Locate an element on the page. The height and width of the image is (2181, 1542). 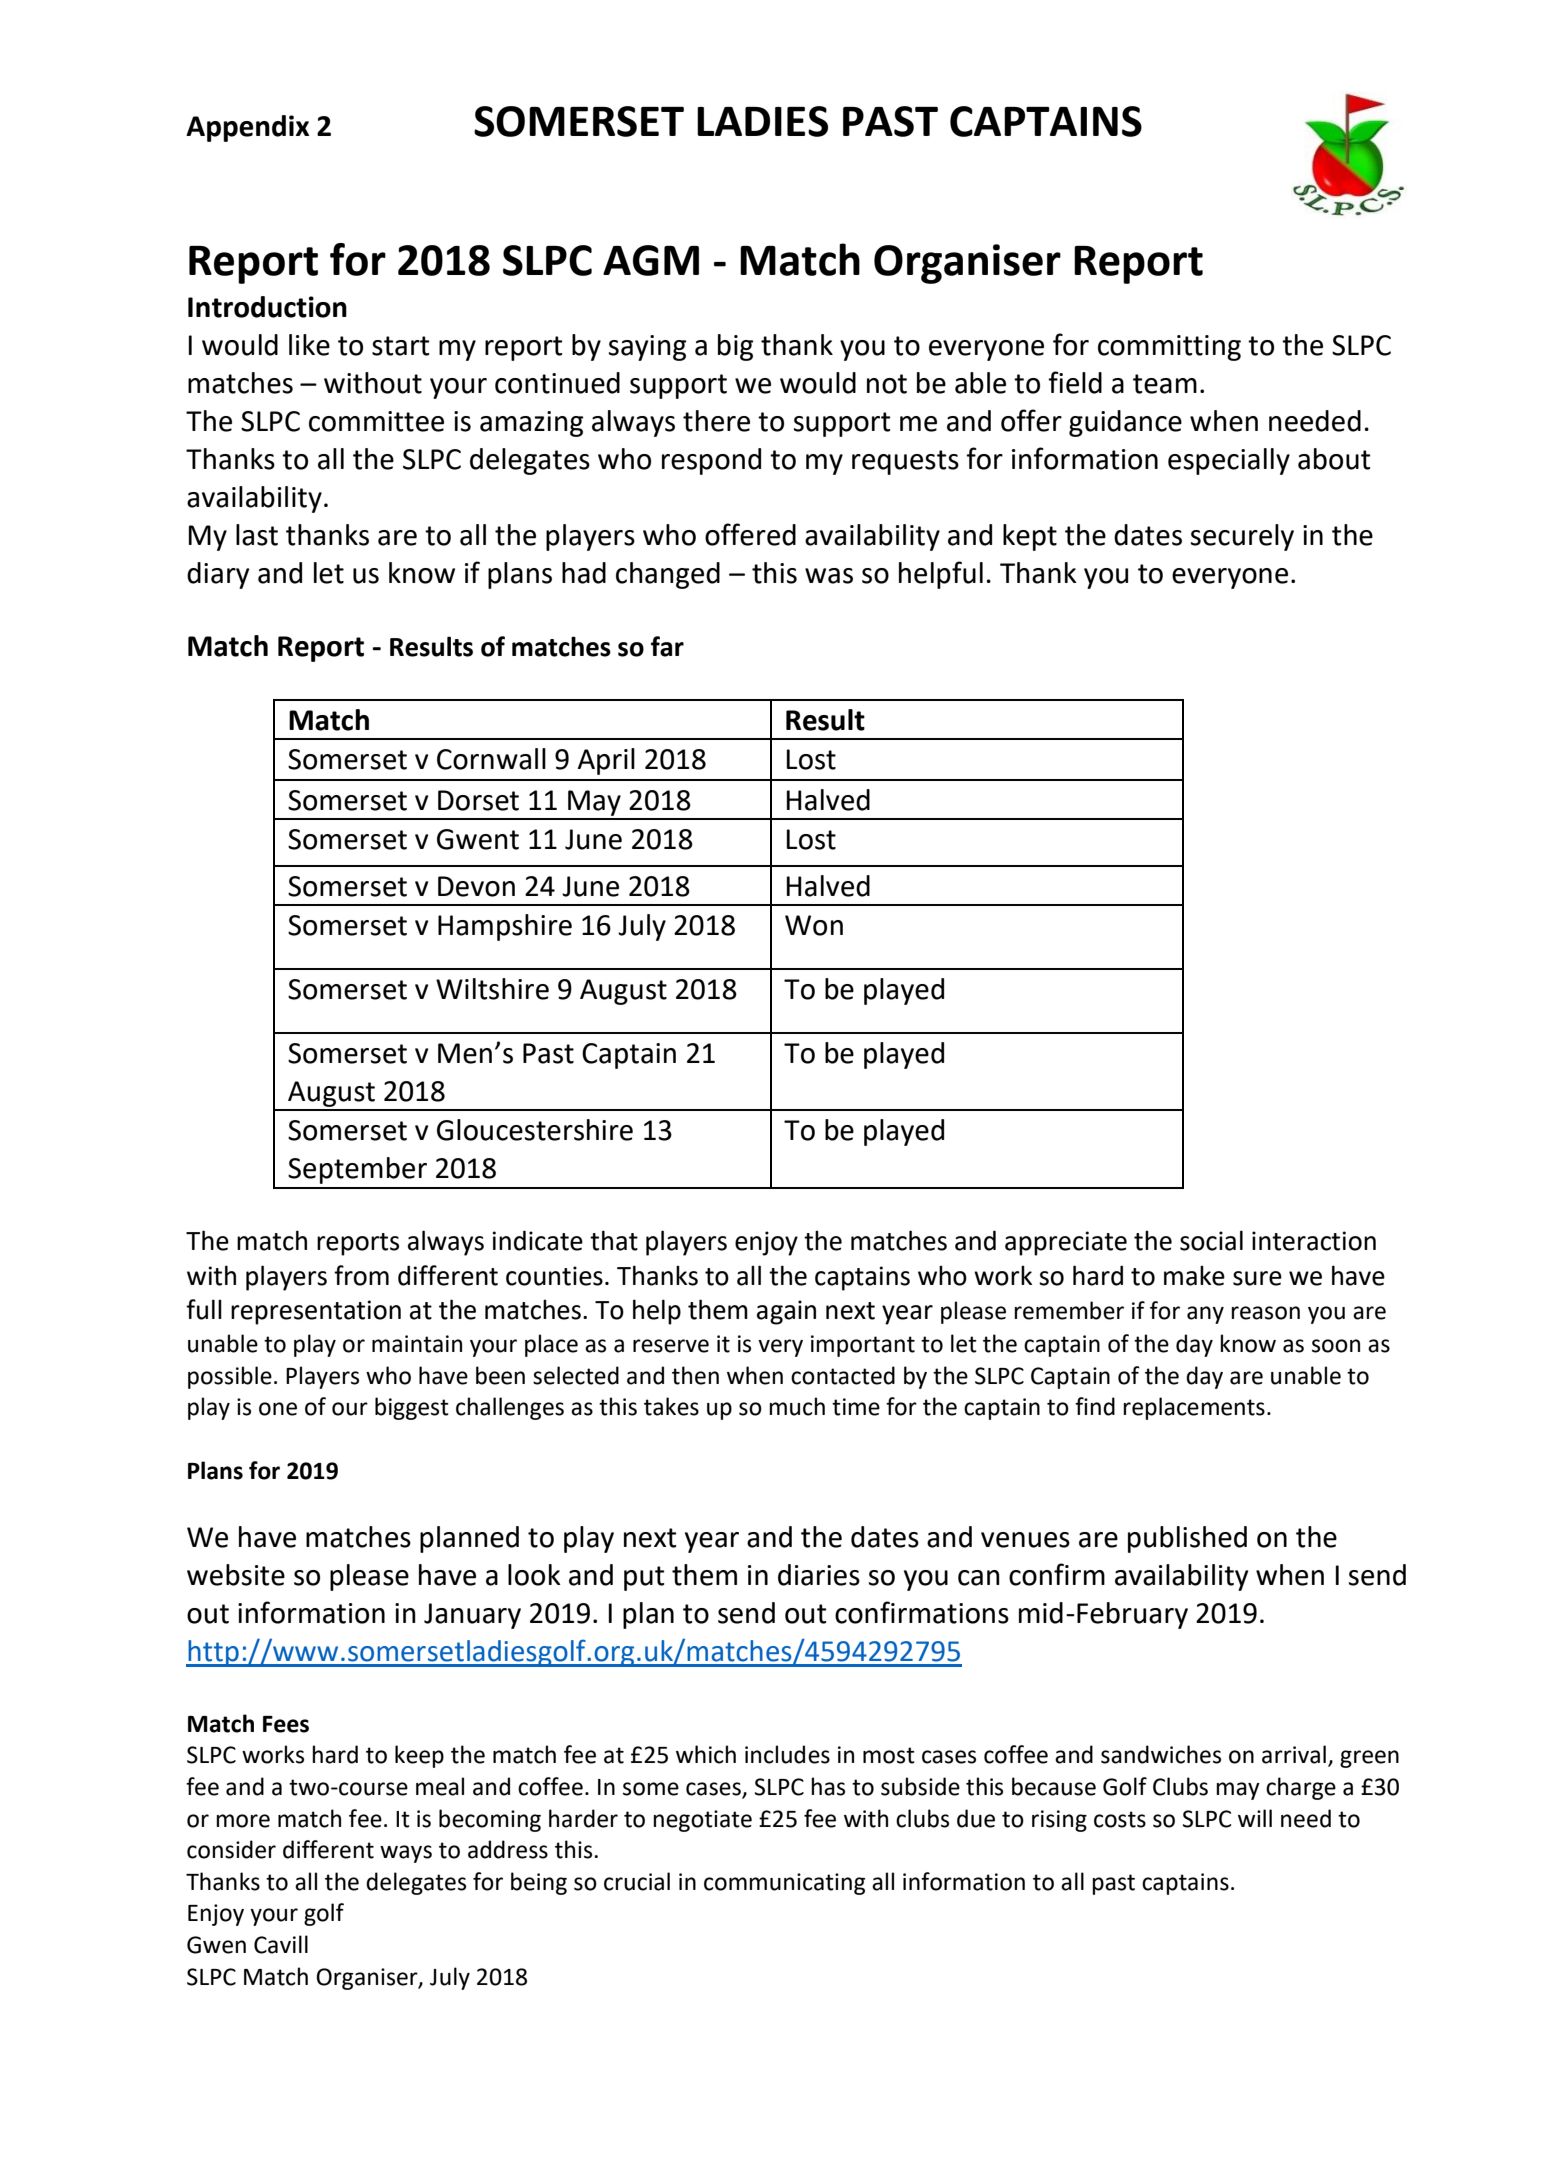
Cavill is located at coordinates (281, 1944).
